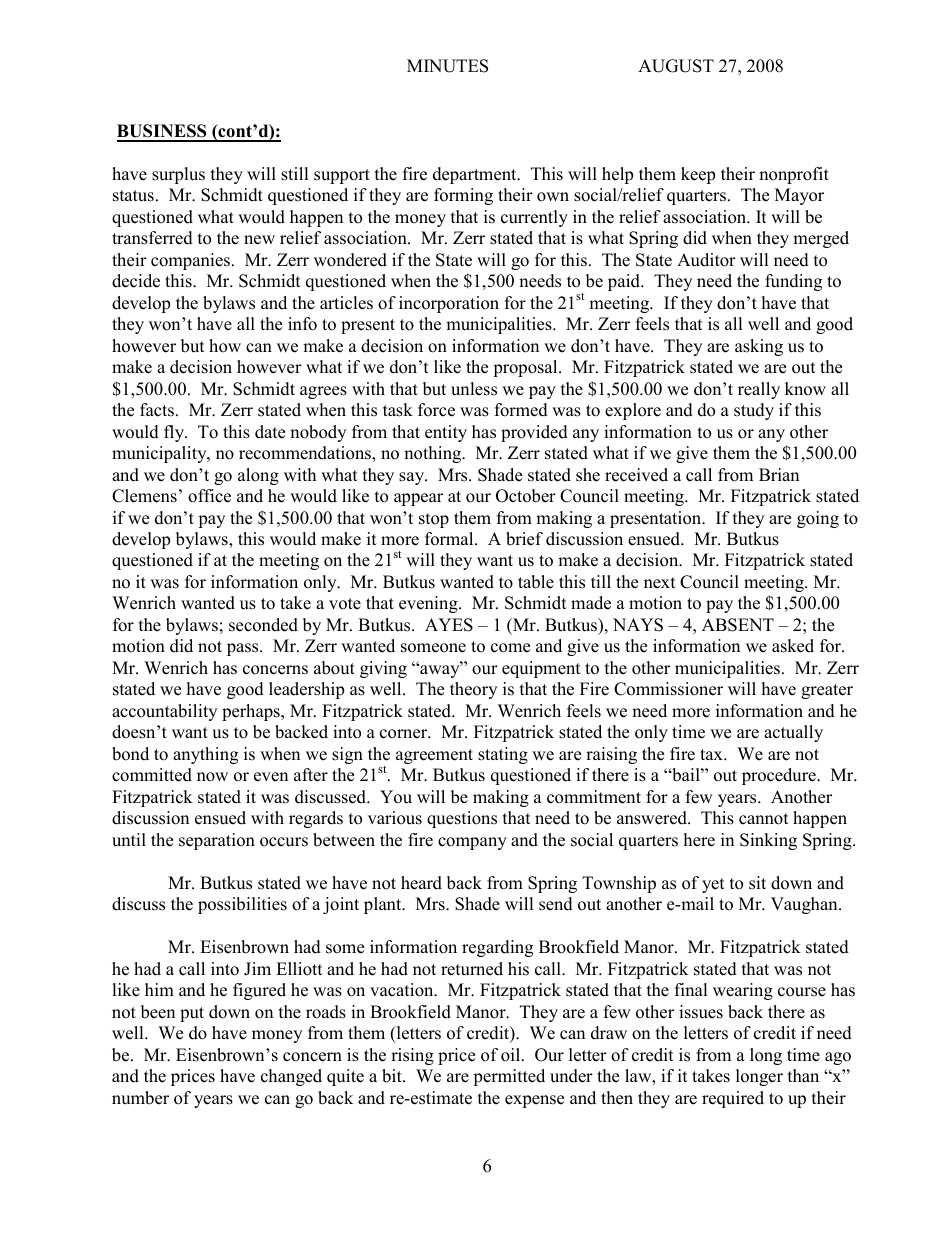  What do you see at coordinates (291, 1077) in the screenshot?
I see `changed` at bounding box center [291, 1077].
